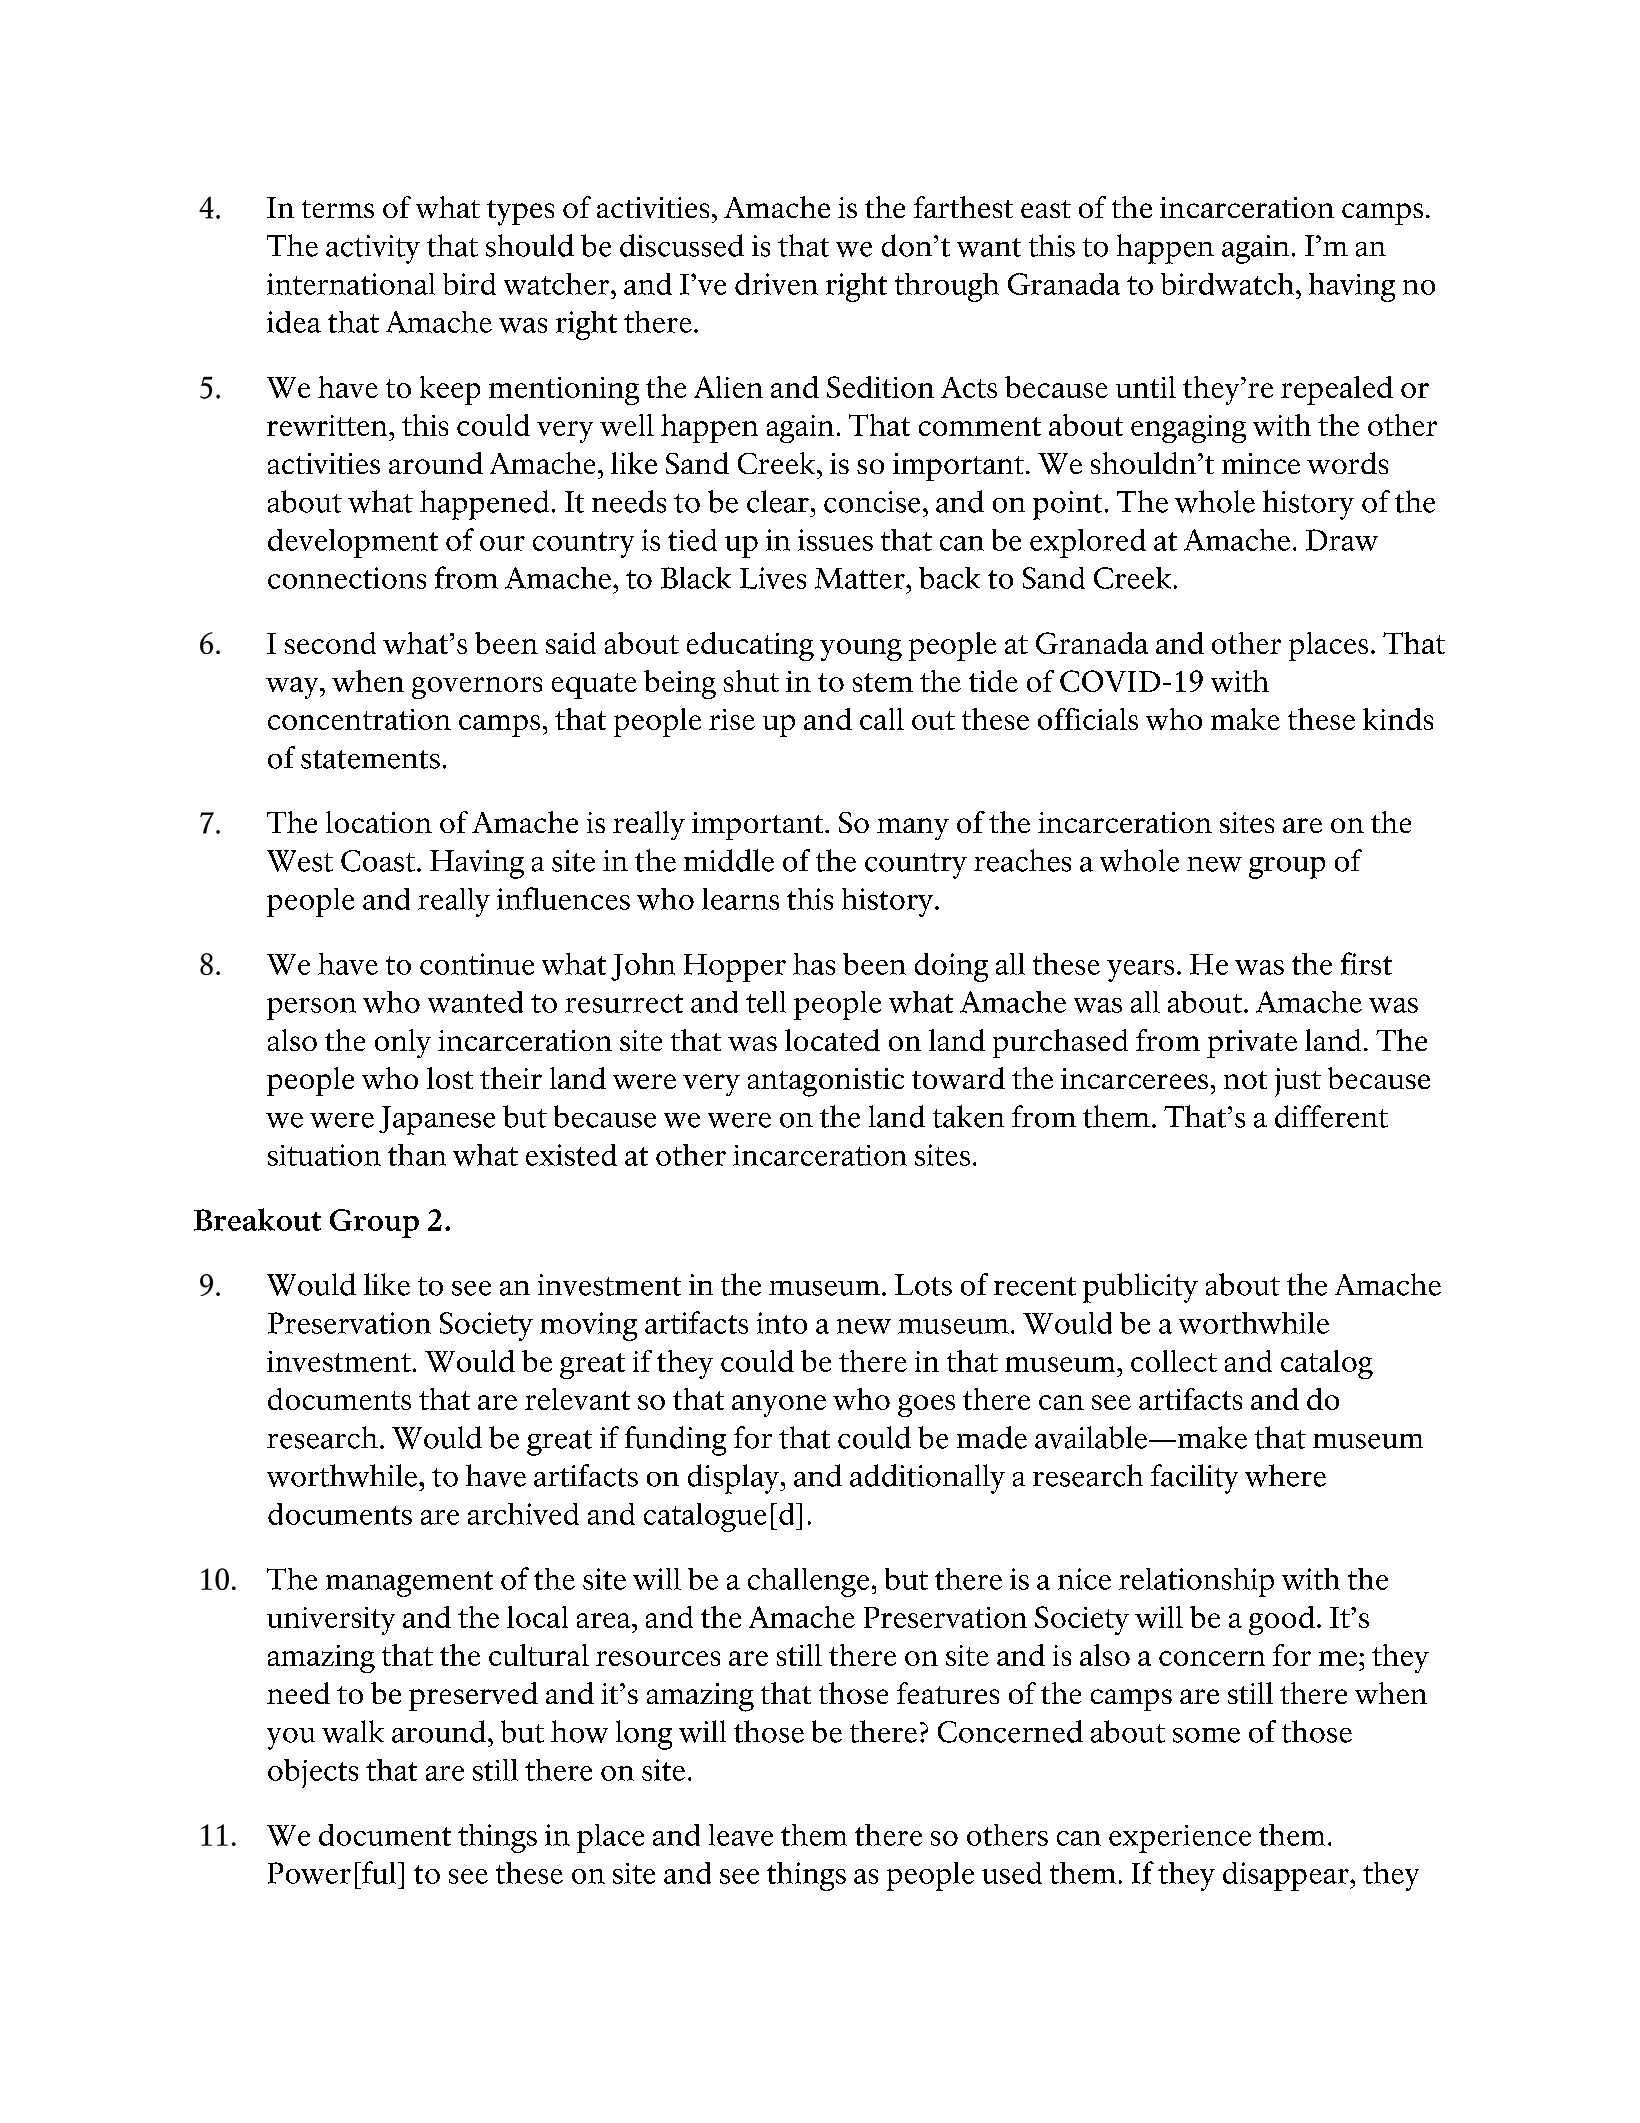  Describe the element at coordinates (832, 1040) in the page. I see `located` at that location.
